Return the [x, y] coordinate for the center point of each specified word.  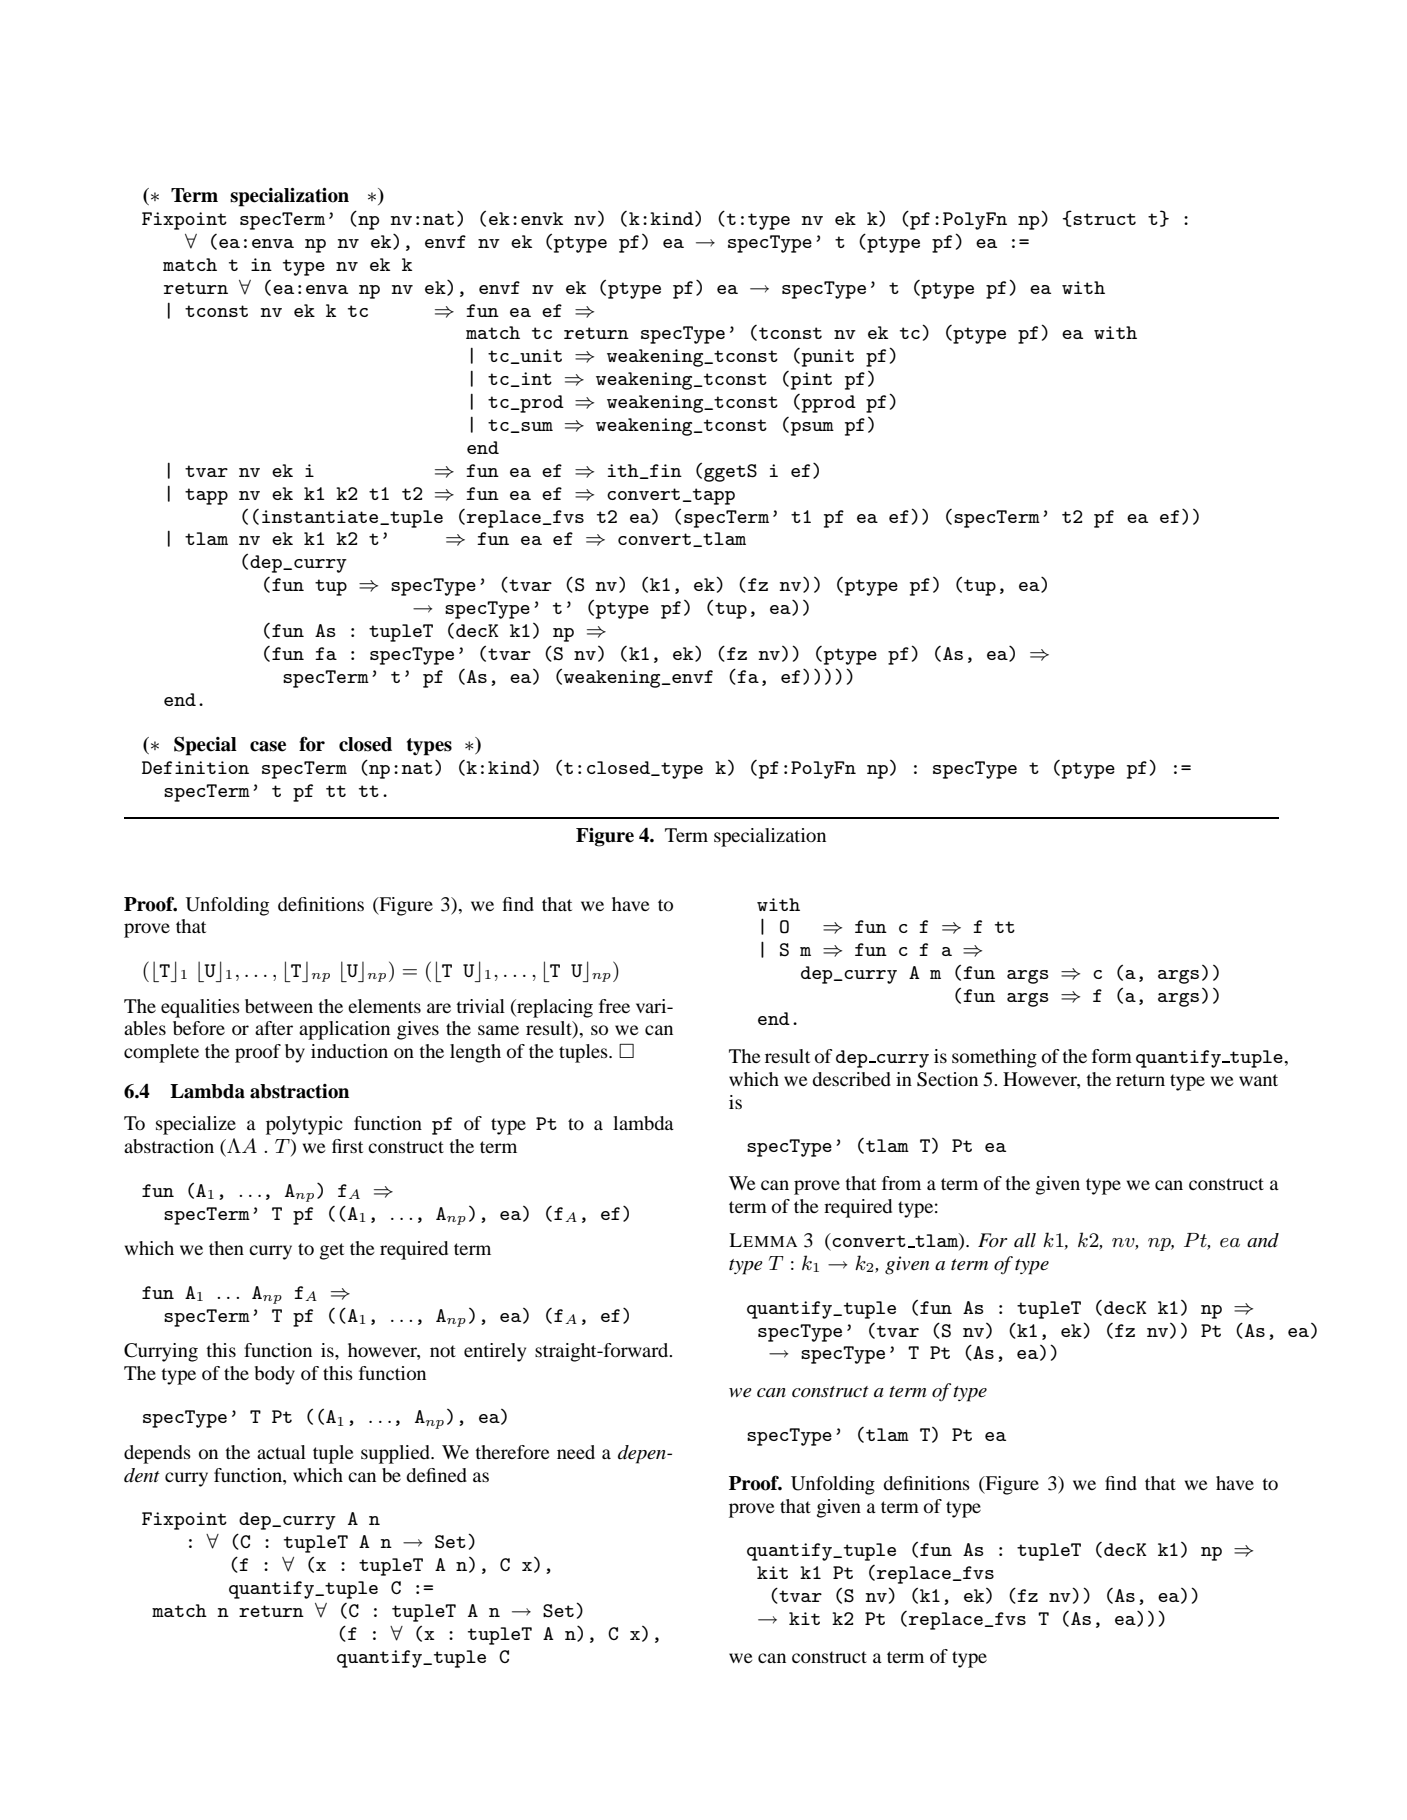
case [268, 746]
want [1258, 1080]
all [1025, 1240]
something [994, 1058]
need [576, 1452]
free [614, 1006]
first [347, 1146]
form [1112, 1056]
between [279, 1006]
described [851, 1079]
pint [810, 380]
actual [281, 1452]
